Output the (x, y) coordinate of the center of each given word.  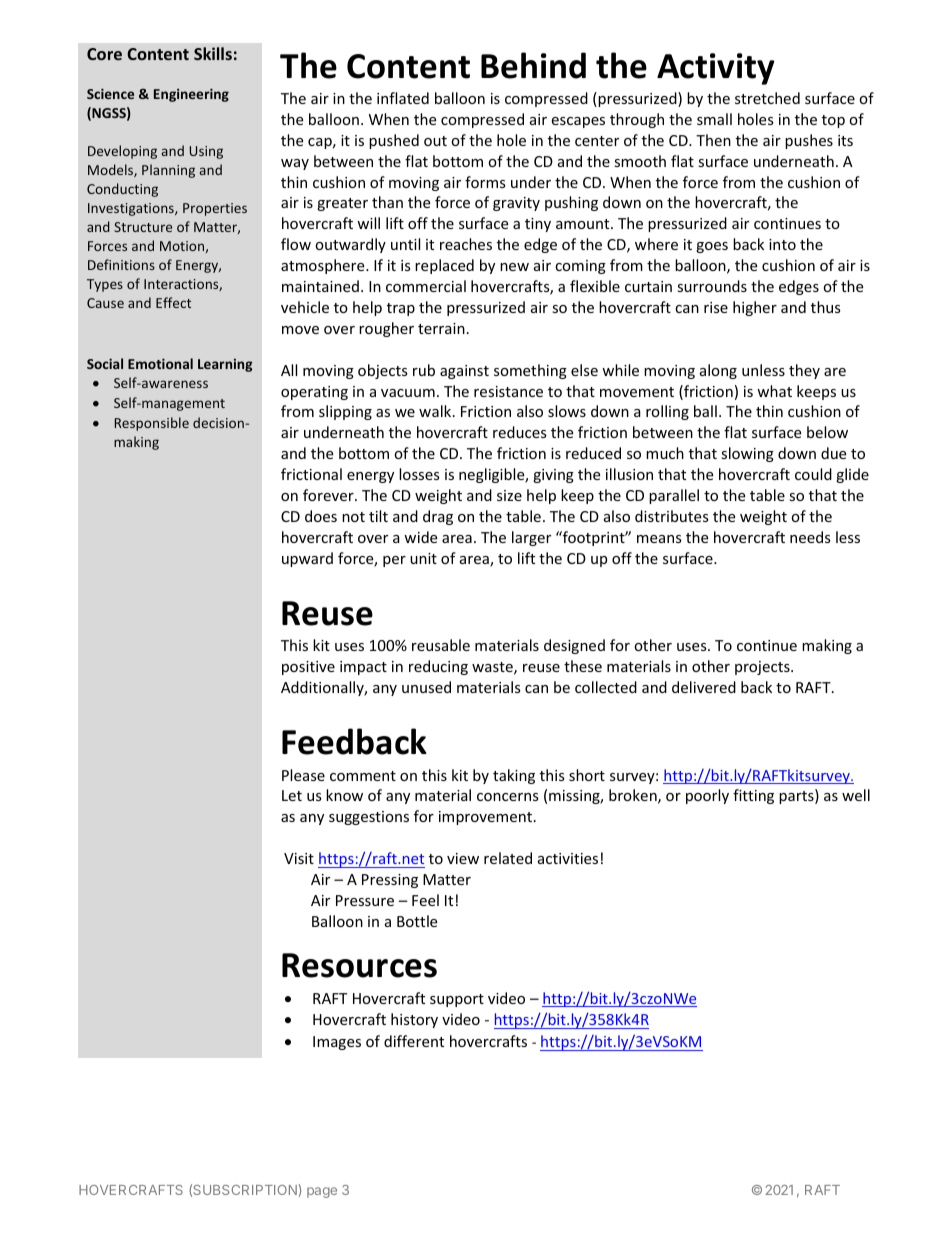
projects (763, 668)
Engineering (191, 95)
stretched (767, 98)
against (464, 372)
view (463, 858)
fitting (753, 796)
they (804, 371)
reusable (441, 645)
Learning (225, 365)
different (414, 1041)
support (457, 1000)
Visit (299, 858)
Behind (533, 65)
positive (308, 668)
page (322, 1192)
